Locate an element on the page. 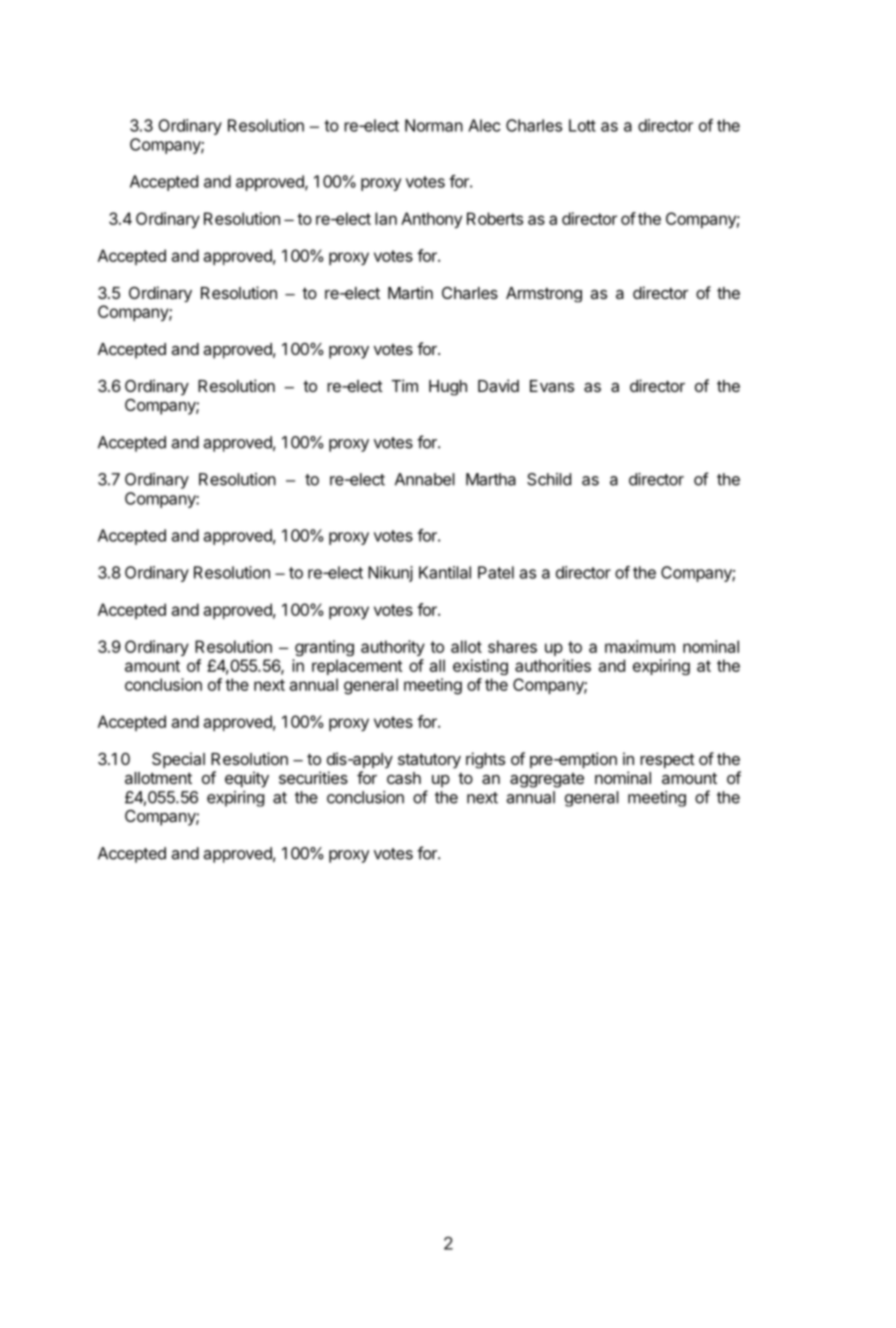 Image resolution: width=896 pixels, height=1328 pixels. equity is located at coordinates (247, 779).
